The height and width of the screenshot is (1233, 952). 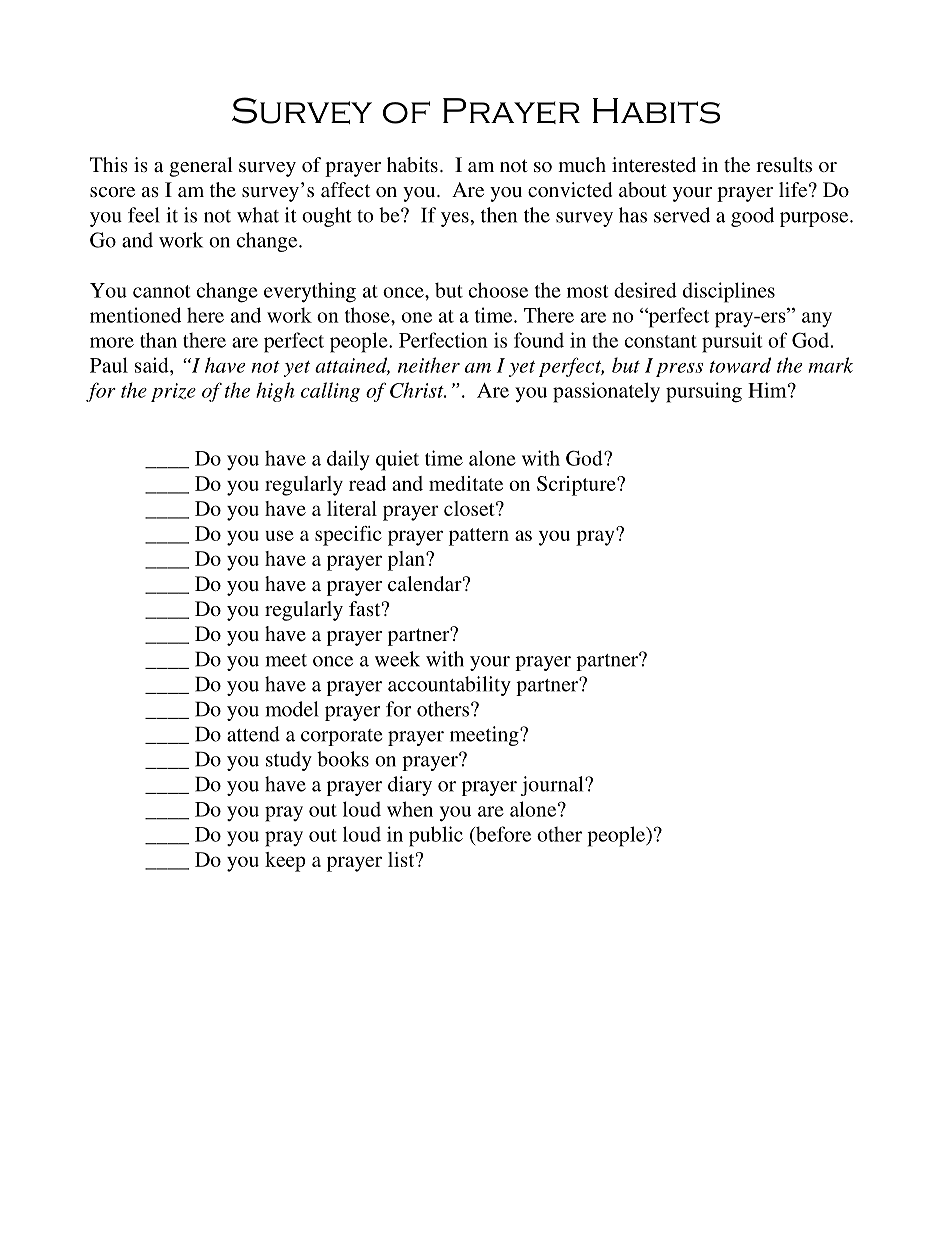 I want to click on general, so click(x=201, y=167).
